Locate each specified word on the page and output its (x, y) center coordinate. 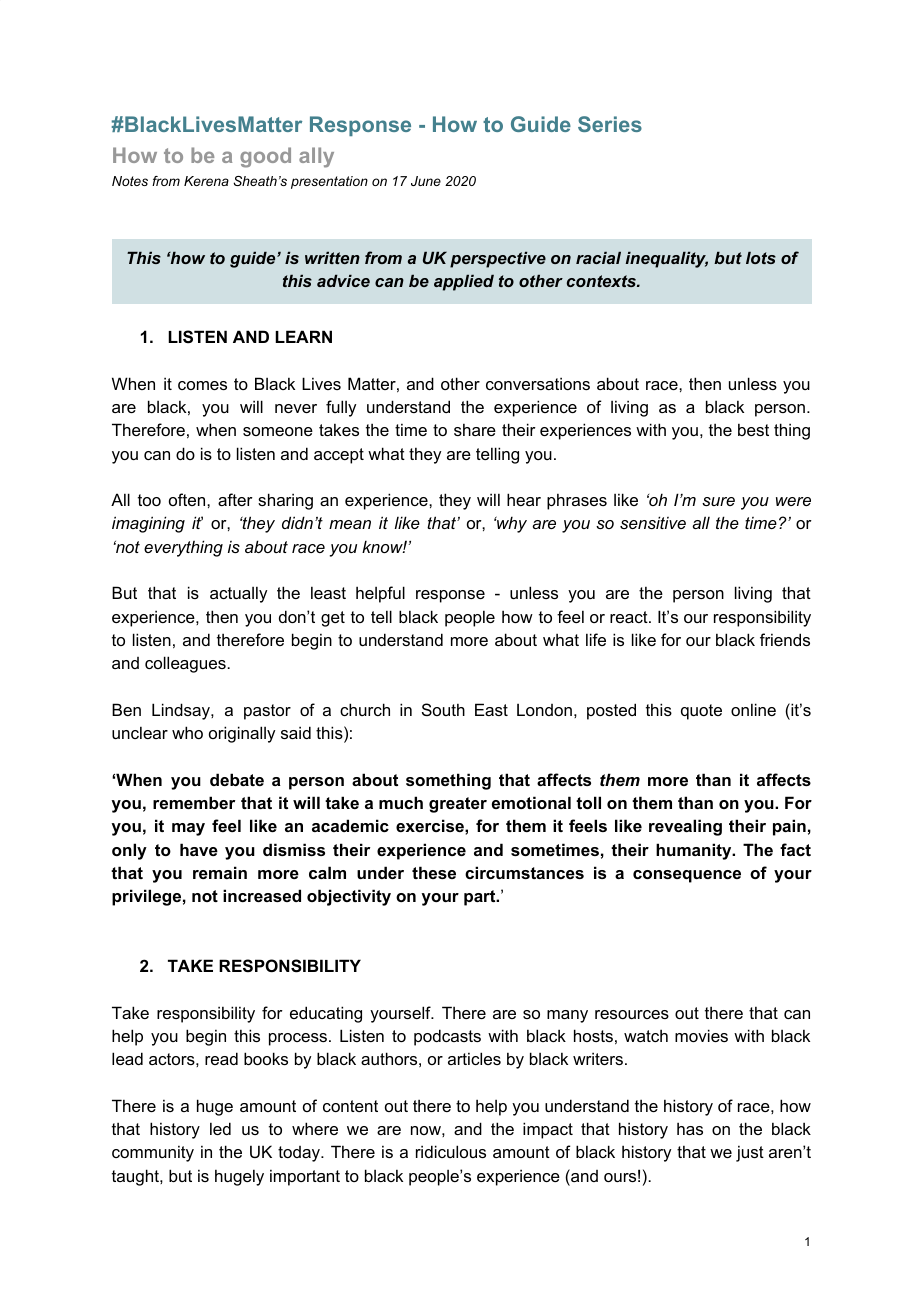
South (443, 709)
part (481, 898)
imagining (148, 524)
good (265, 157)
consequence (687, 876)
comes (202, 385)
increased (262, 895)
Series (610, 124)
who (187, 732)
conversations (538, 383)
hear (524, 499)
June (426, 181)
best (753, 429)
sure (718, 501)
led (220, 1128)
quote (701, 712)
